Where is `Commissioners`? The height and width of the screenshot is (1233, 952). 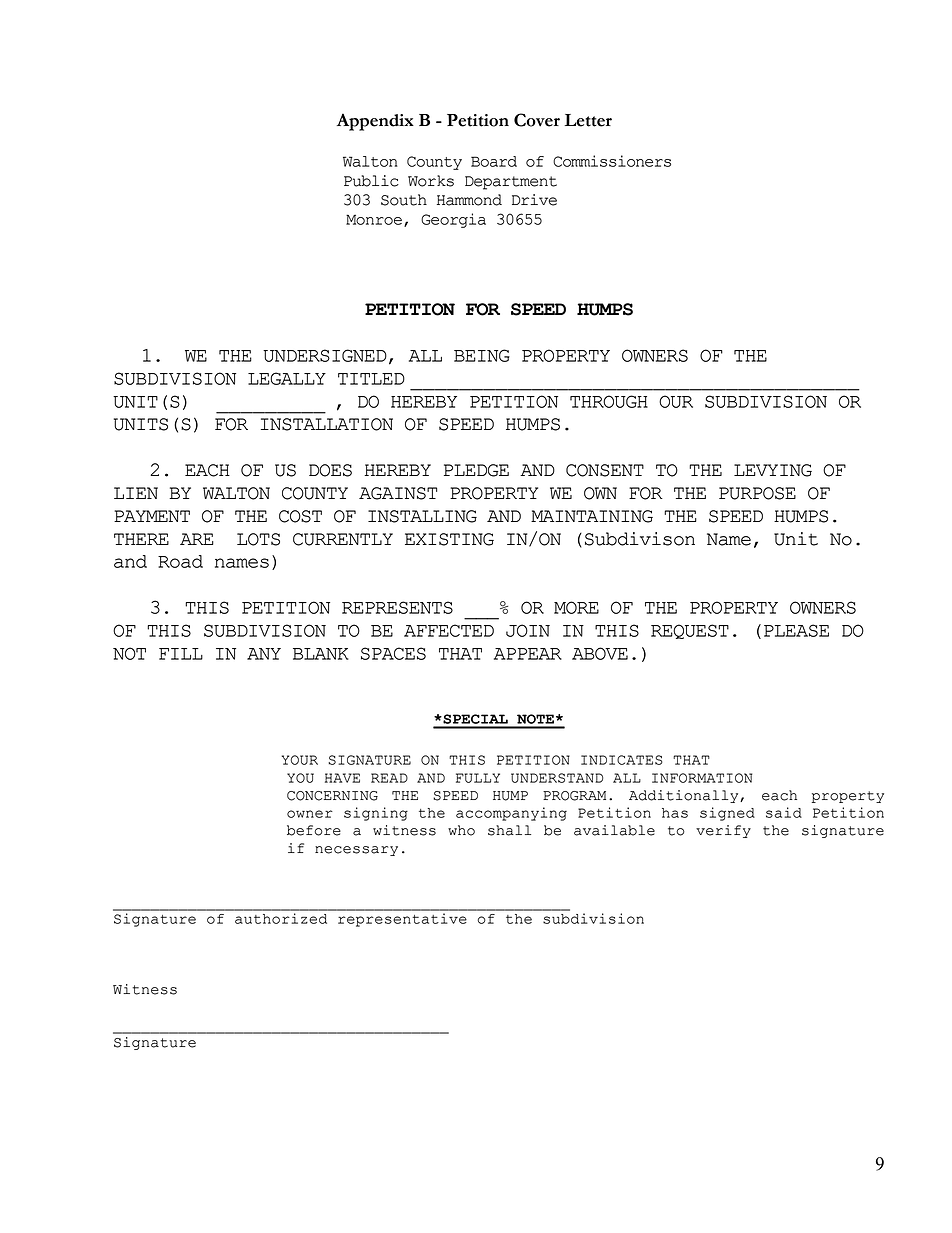 Commissioners is located at coordinates (612, 161).
